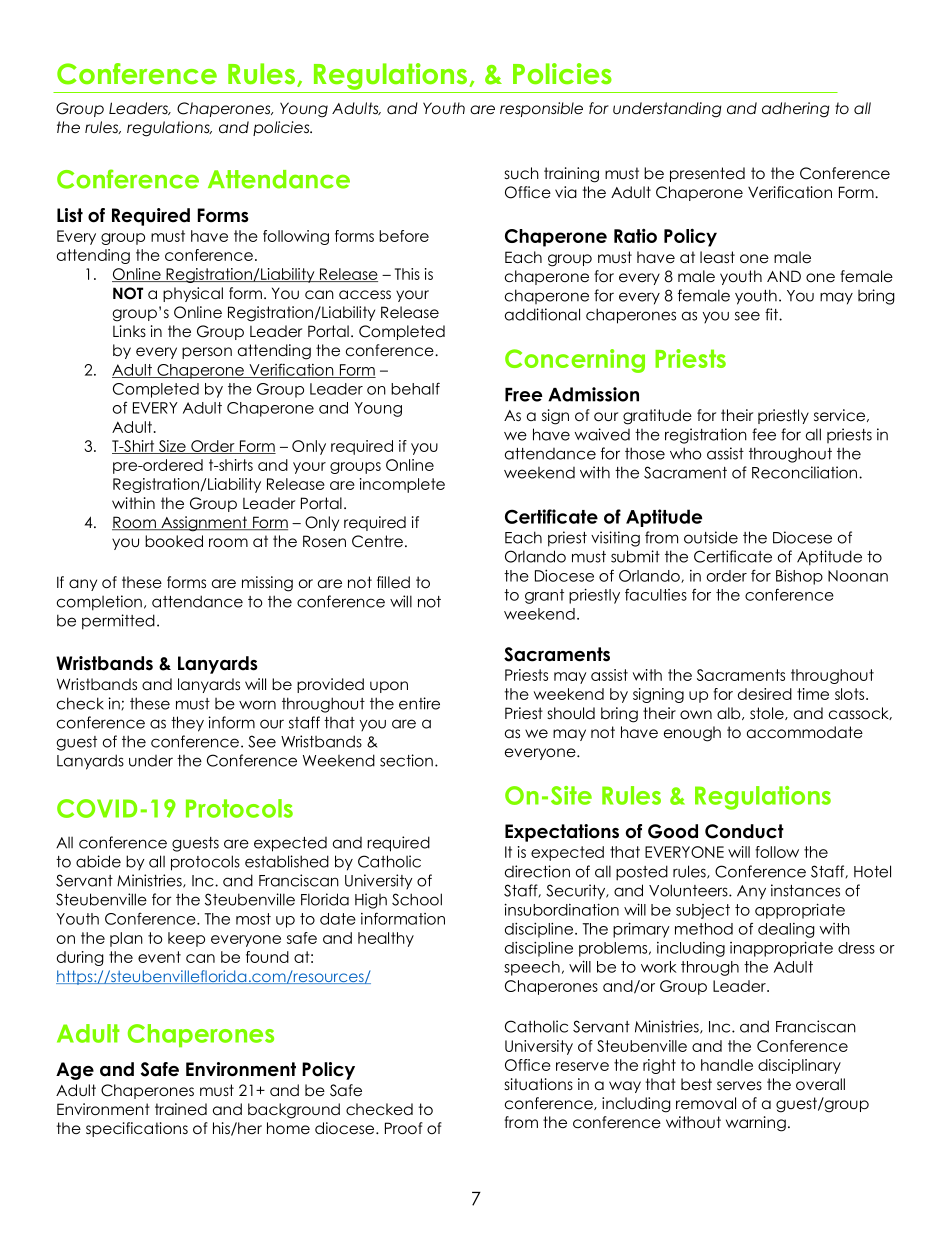 This screenshot has height=1233, width=952. What do you see at coordinates (537, 871) in the screenshot?
I see `direction` at bounding box center [537, 871].
